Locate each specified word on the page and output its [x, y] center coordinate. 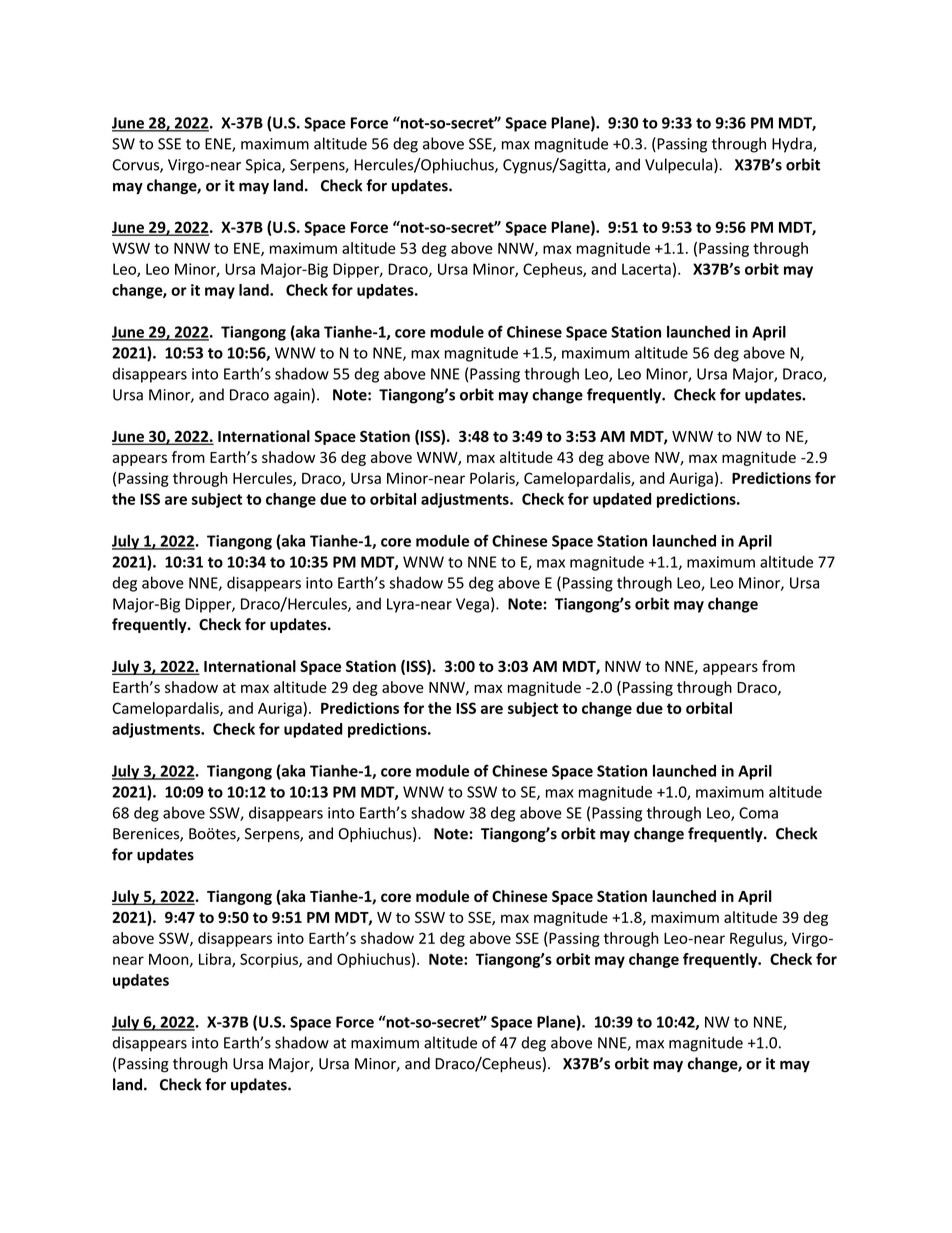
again [293, 396]
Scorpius [270, 960]
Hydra [793, 145]
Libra [216, 960]
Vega [472, 605]
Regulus [757, 939]
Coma [758, 813]
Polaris [493, 479]
